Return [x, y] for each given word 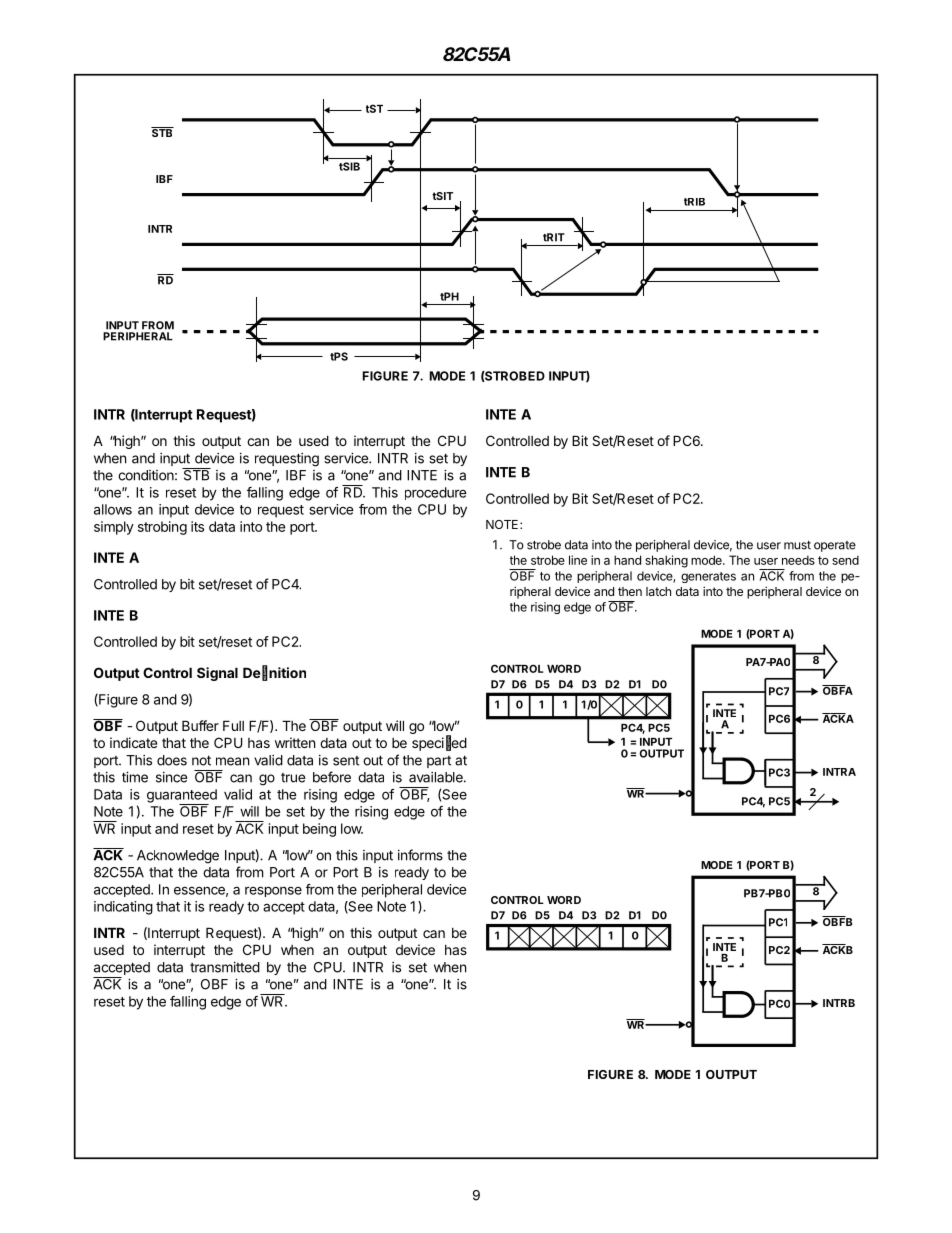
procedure [436, 493]
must [797, 545]
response [273, 891]
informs [420, 855]
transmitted [225, 967]
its [197, 526]
